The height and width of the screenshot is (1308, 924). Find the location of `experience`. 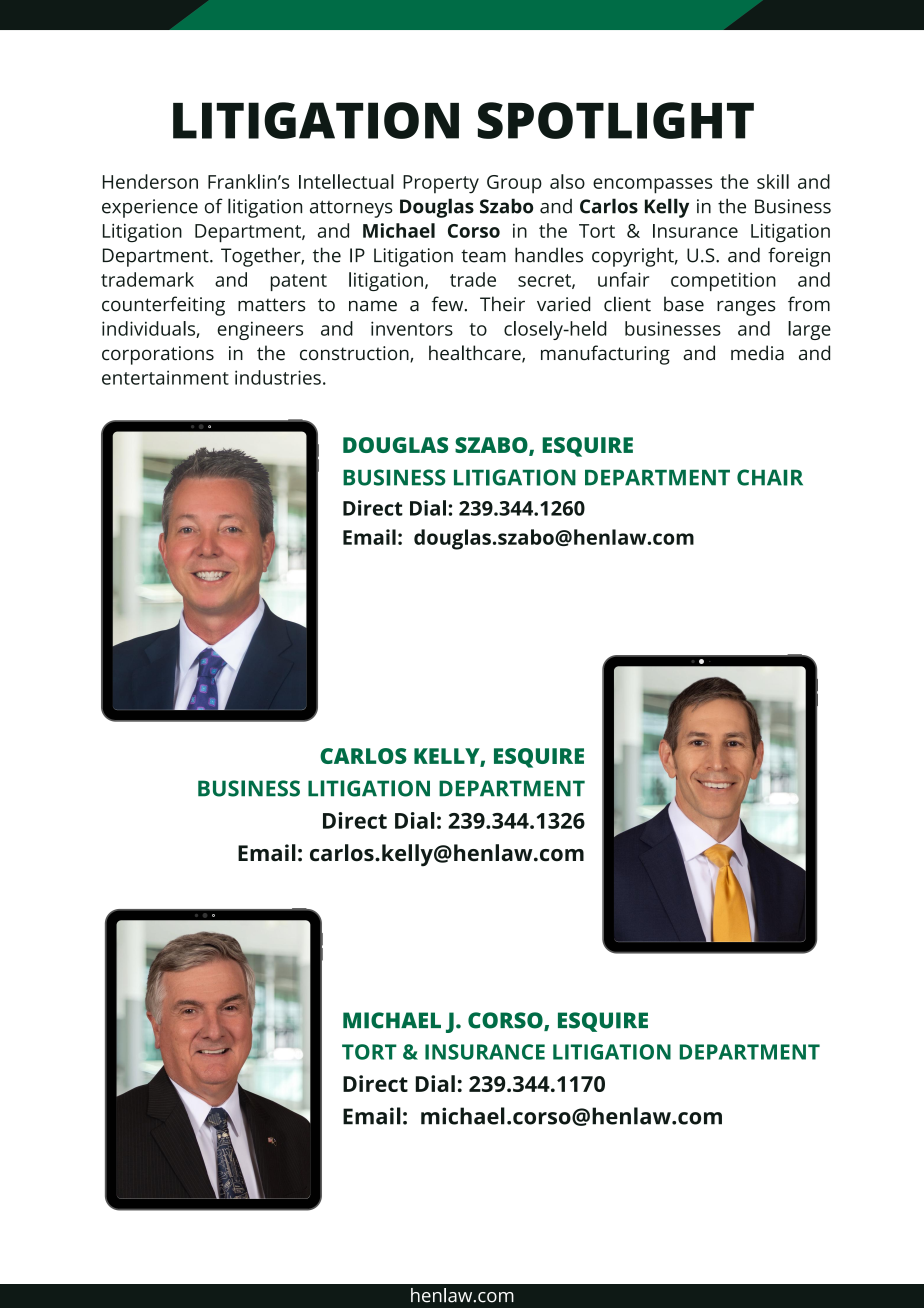

experience is located at coordinates (150, 208).
